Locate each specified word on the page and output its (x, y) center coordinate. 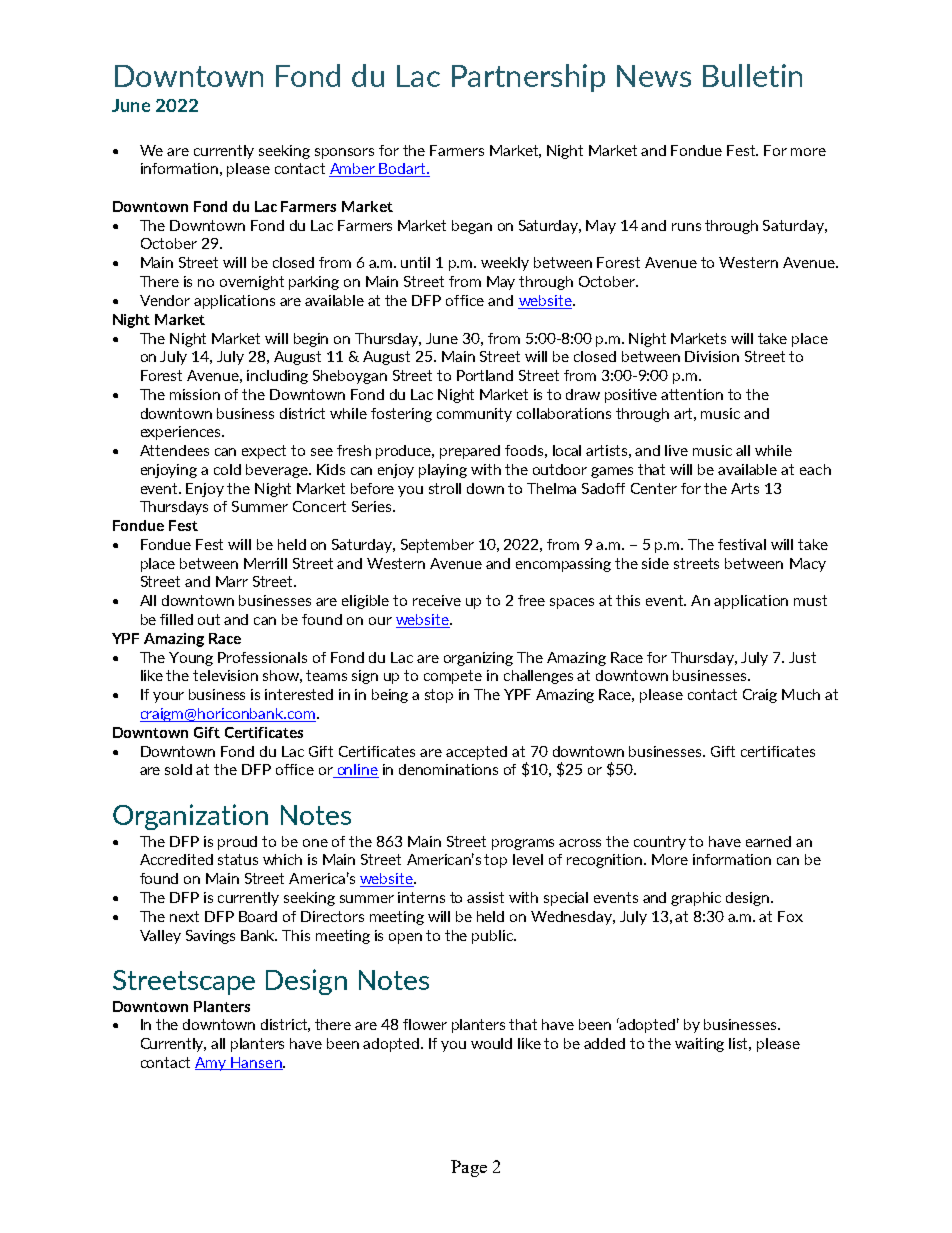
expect (264, 452)
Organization (190, 817)
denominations (448, 769)
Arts (745, 488)
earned (768, 841)
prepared (470, 452)
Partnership (528, 78)
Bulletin (752, 75)
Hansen (256, 1063)
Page (469, 1168)
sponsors (344, 153)
